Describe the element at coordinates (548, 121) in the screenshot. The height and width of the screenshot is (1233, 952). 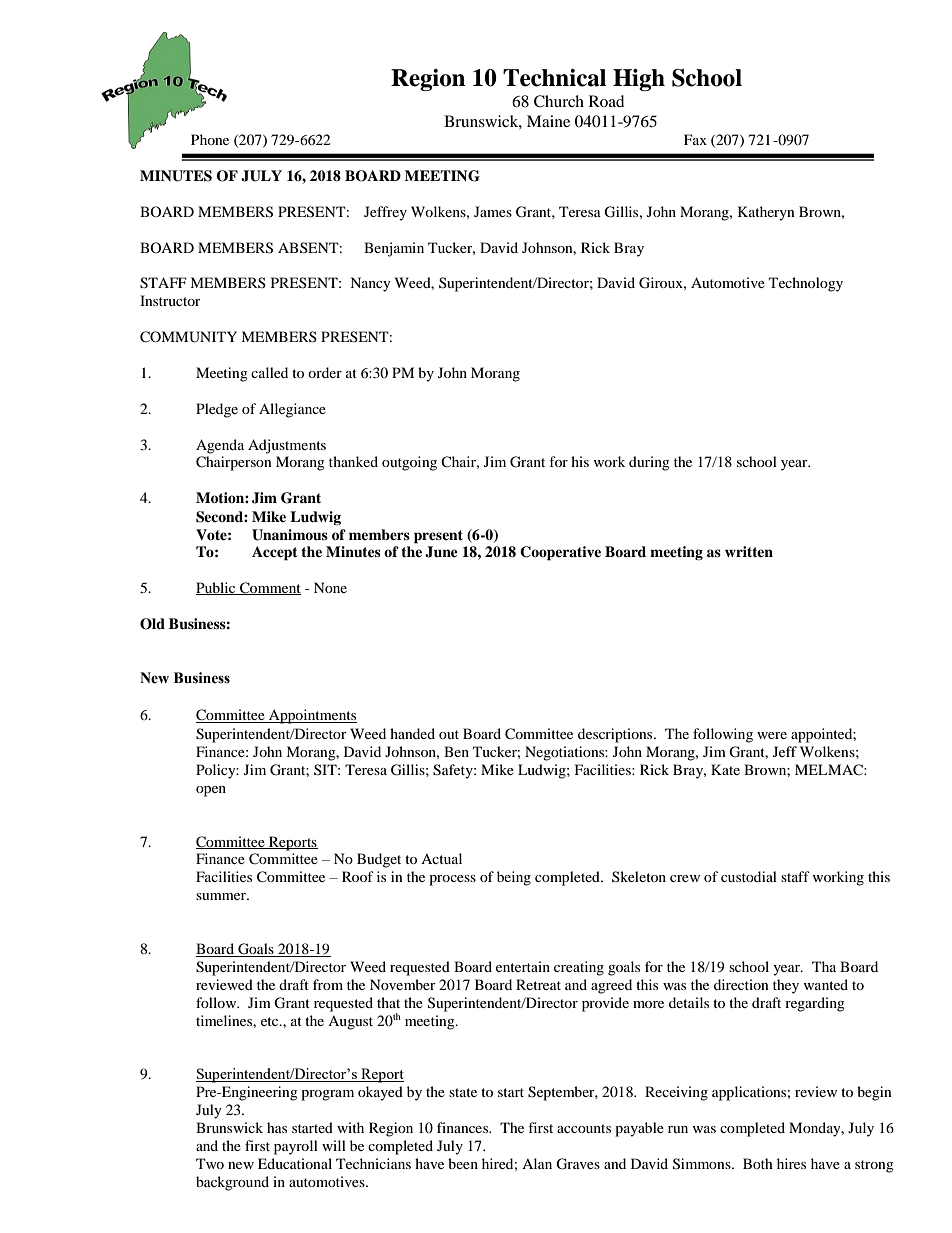
I see `Maine` at that location.
